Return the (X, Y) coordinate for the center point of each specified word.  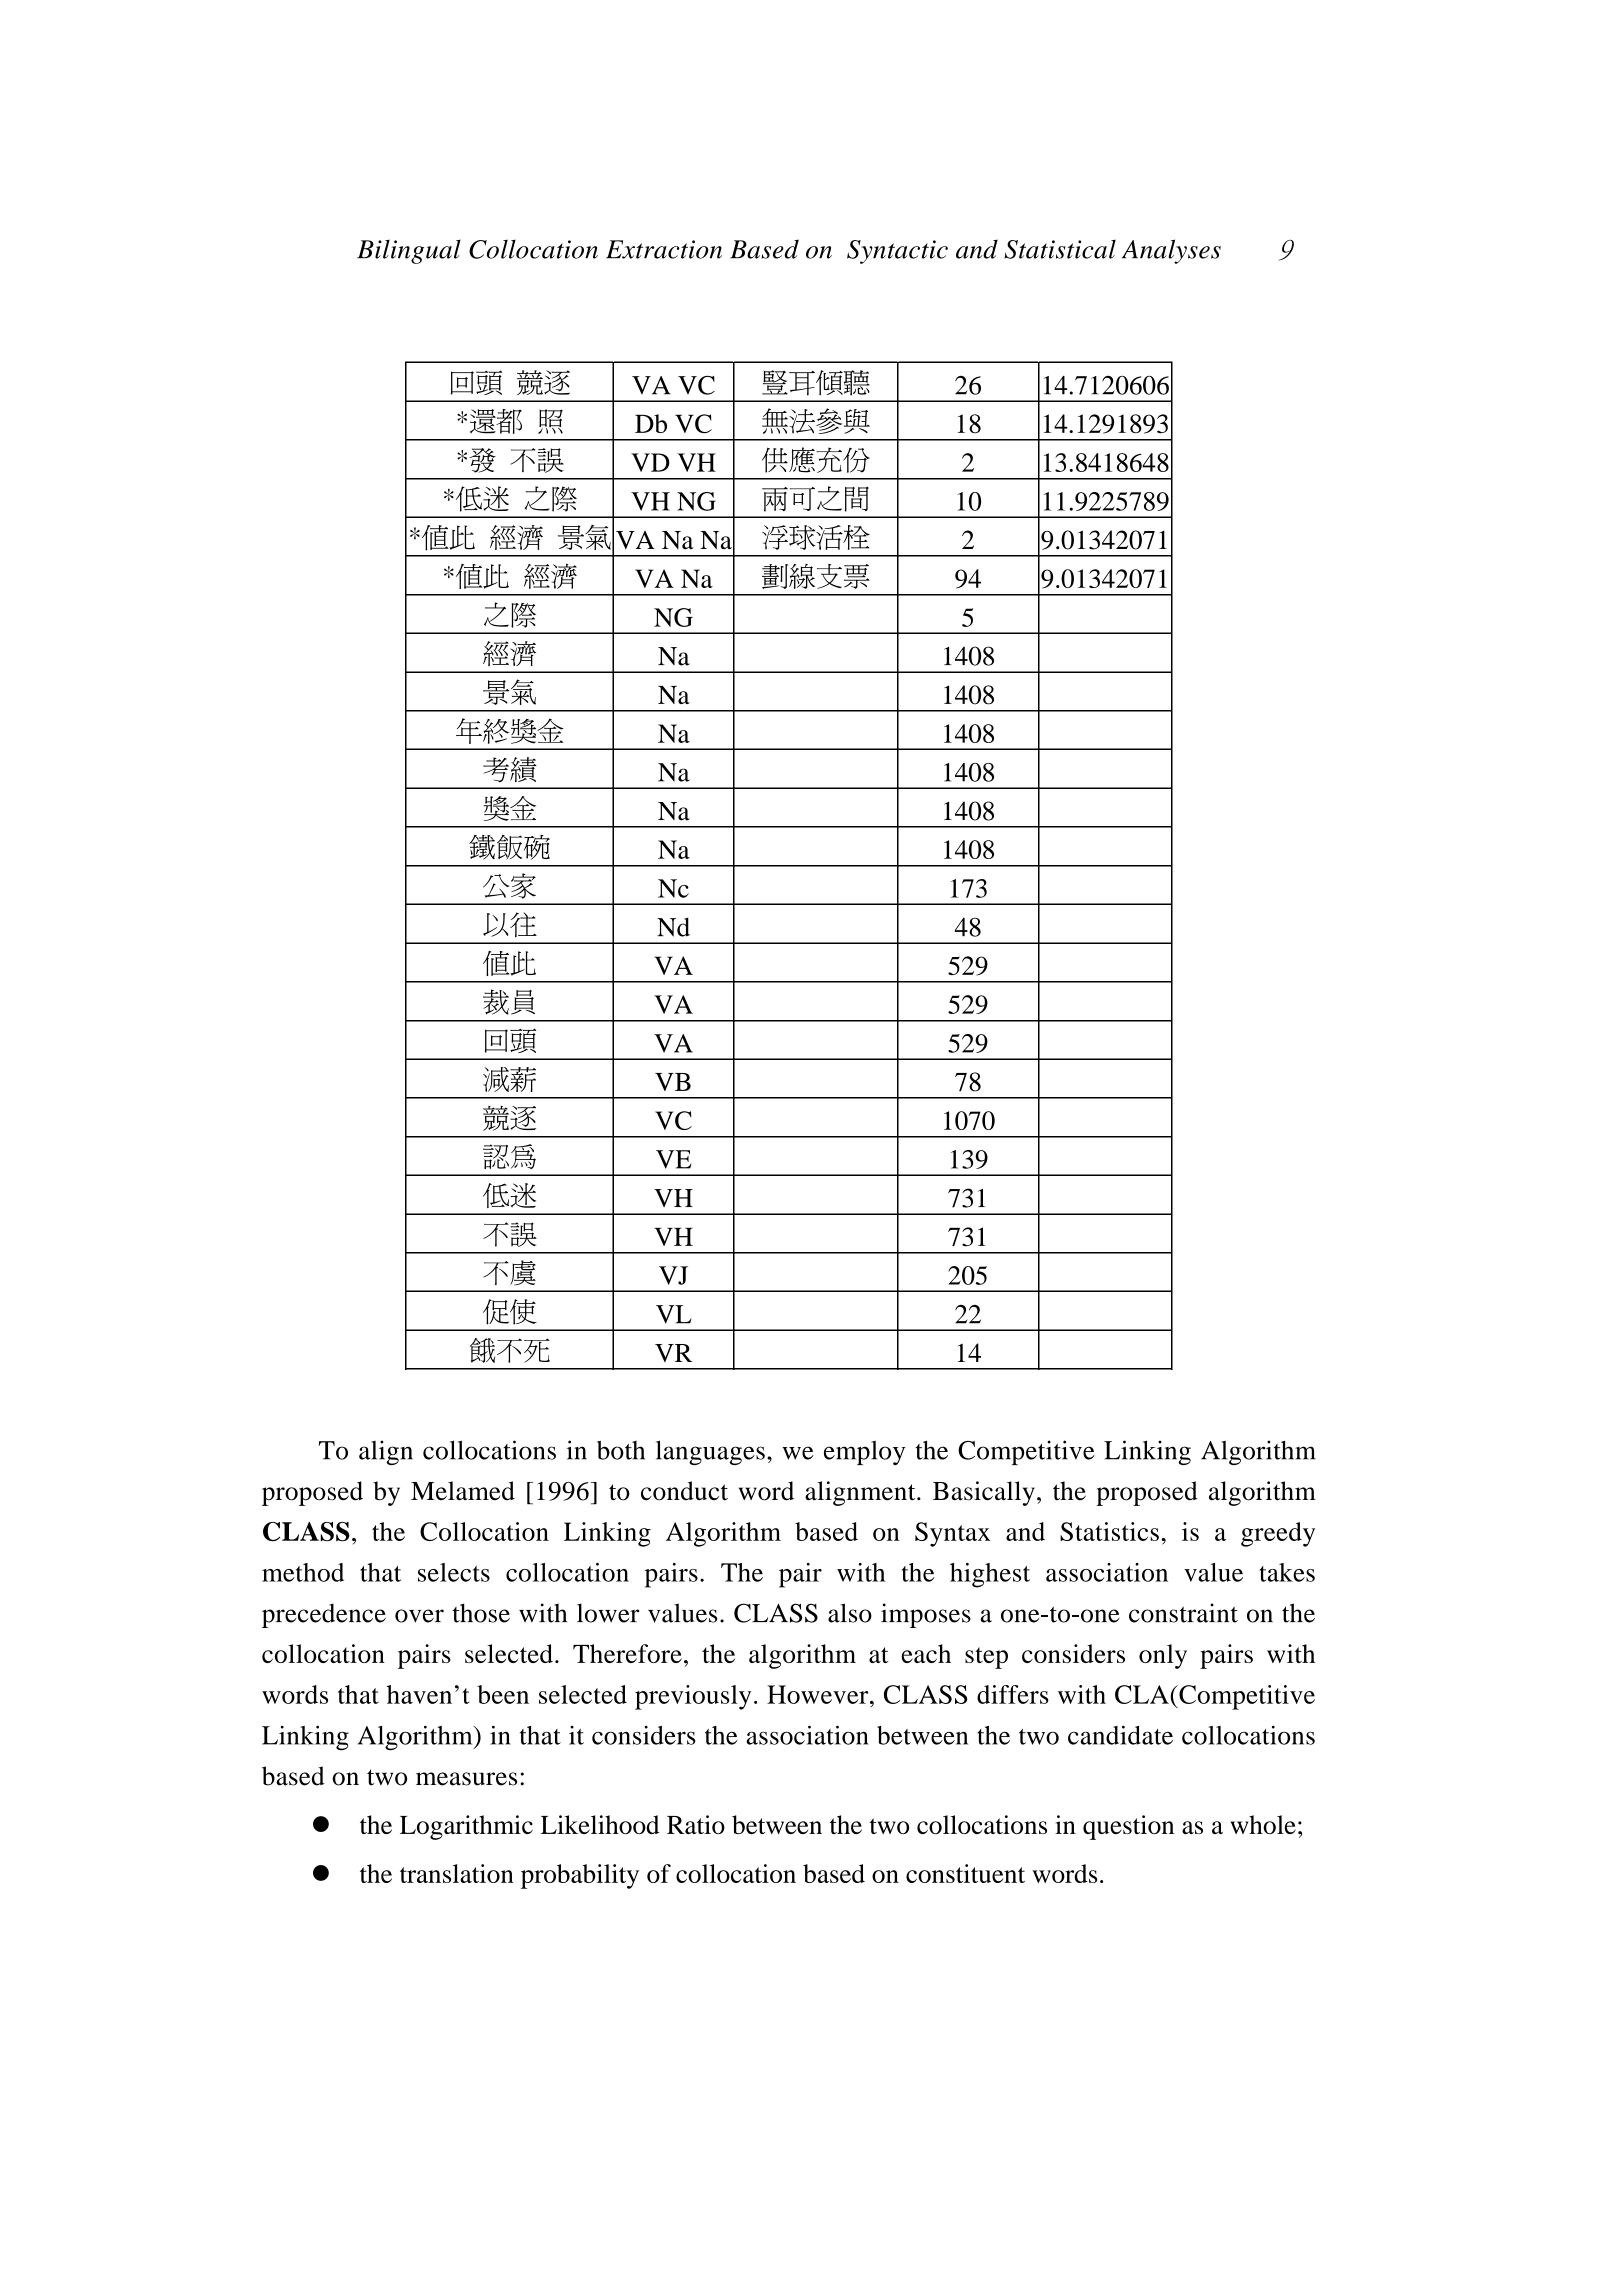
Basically (984, 1493)
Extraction (664, 249)
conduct (684, 1491)
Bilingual (409, 251)
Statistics (1109, 1531)
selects (454, 1572)
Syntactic (897, 252)
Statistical (1060, 249)
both (621, 1450)
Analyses (1171, 251)
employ (864, 1453)
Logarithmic (466, 1827)
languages (710, 1452)
